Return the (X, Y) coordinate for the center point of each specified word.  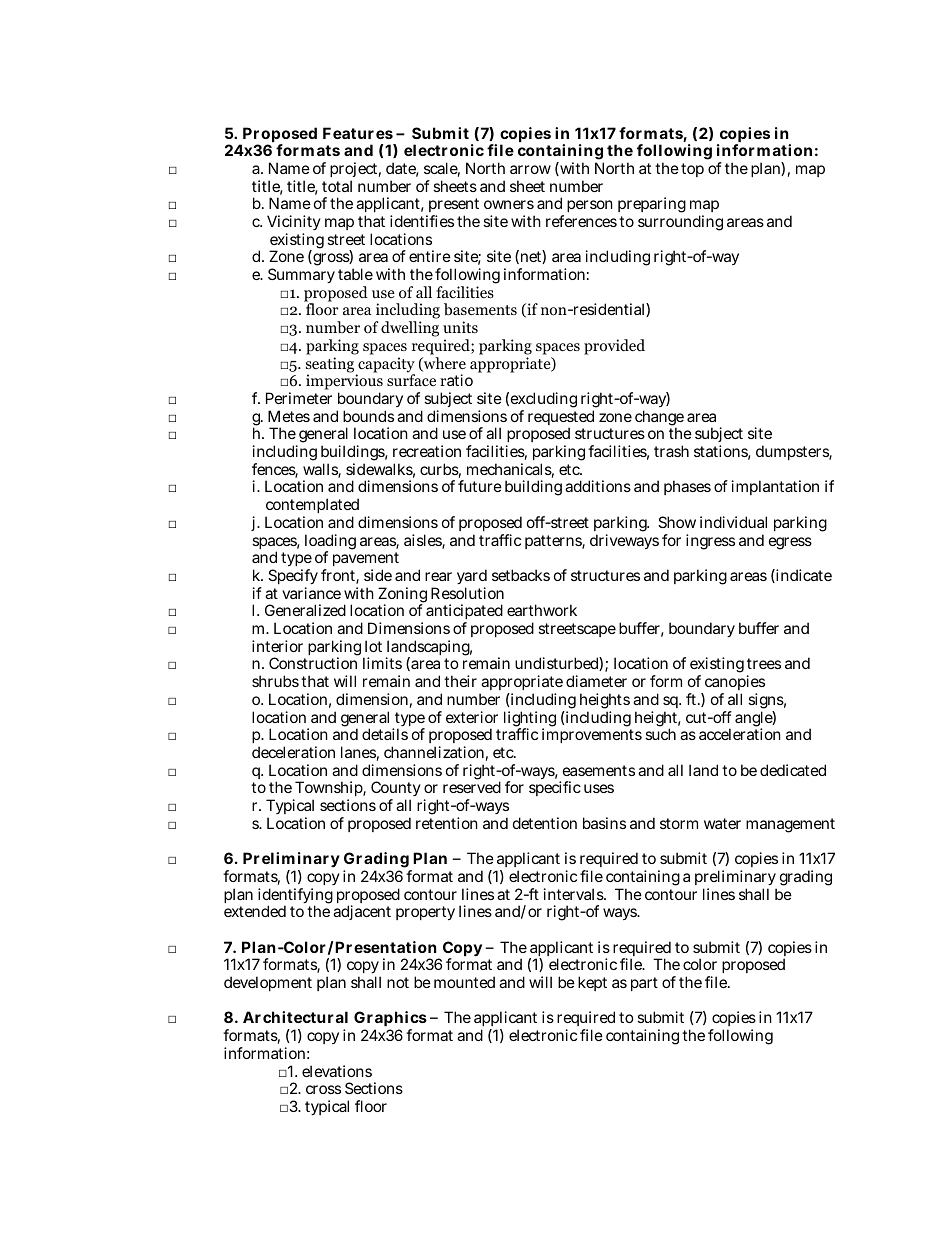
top (692, 170)
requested (561, 419)
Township (329, 790)
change (659, 419)
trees (764, 663)
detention (545, 823)
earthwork (542, 610)
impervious (344, 383)
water (722, 823)
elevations (337, 1071)
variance (311, 593)
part (644, 984)
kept (592, 983)
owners (509, 204)
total (337, 186)
